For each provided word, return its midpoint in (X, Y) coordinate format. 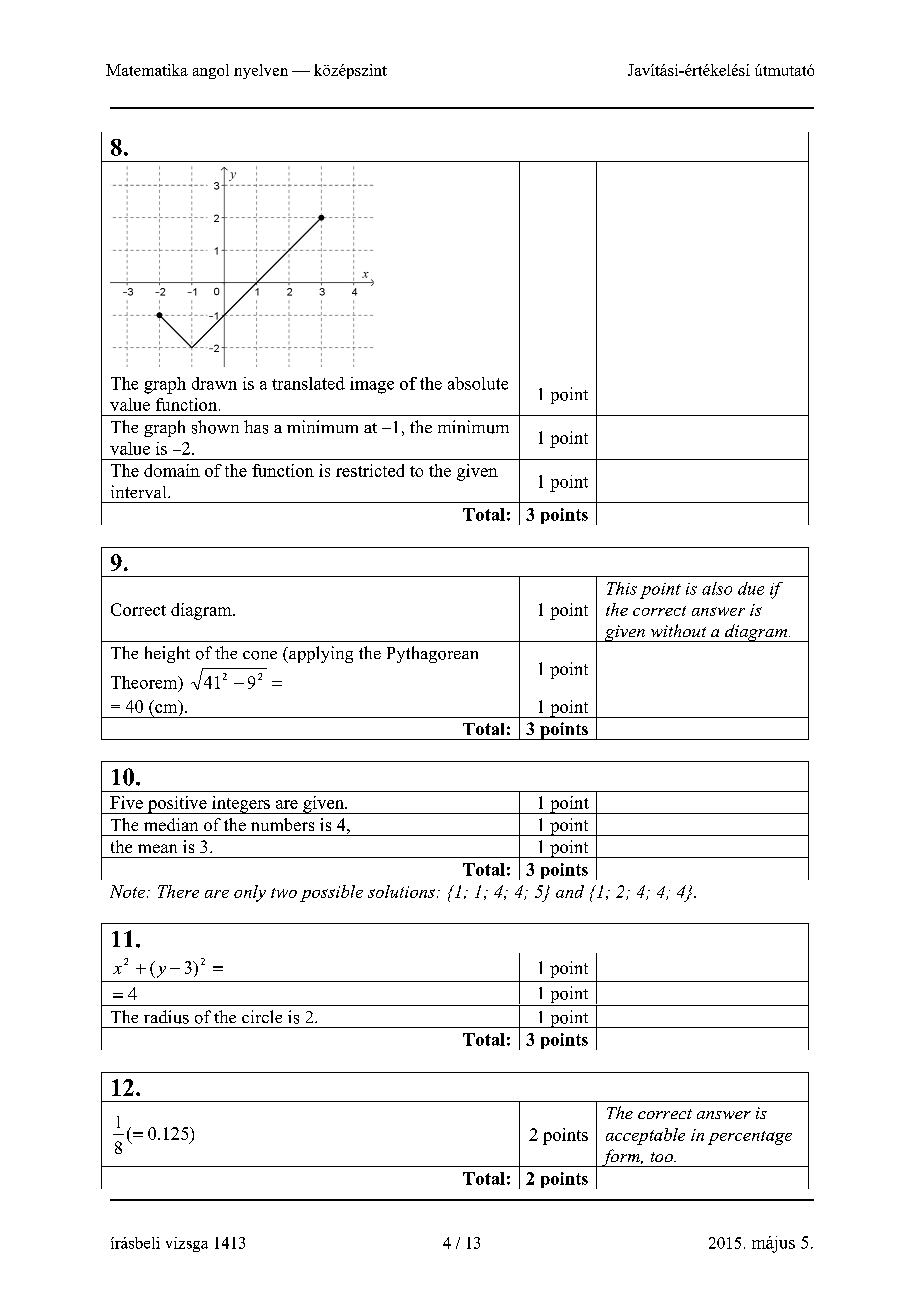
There (178, 891)
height (167, 654)
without (678, 630)
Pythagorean (432, 654)
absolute (478, 383)
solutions (401, 891)
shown (215, 427)
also (717, 588)
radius (166, 1017)
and (570, 891)
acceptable (645, 1136)
